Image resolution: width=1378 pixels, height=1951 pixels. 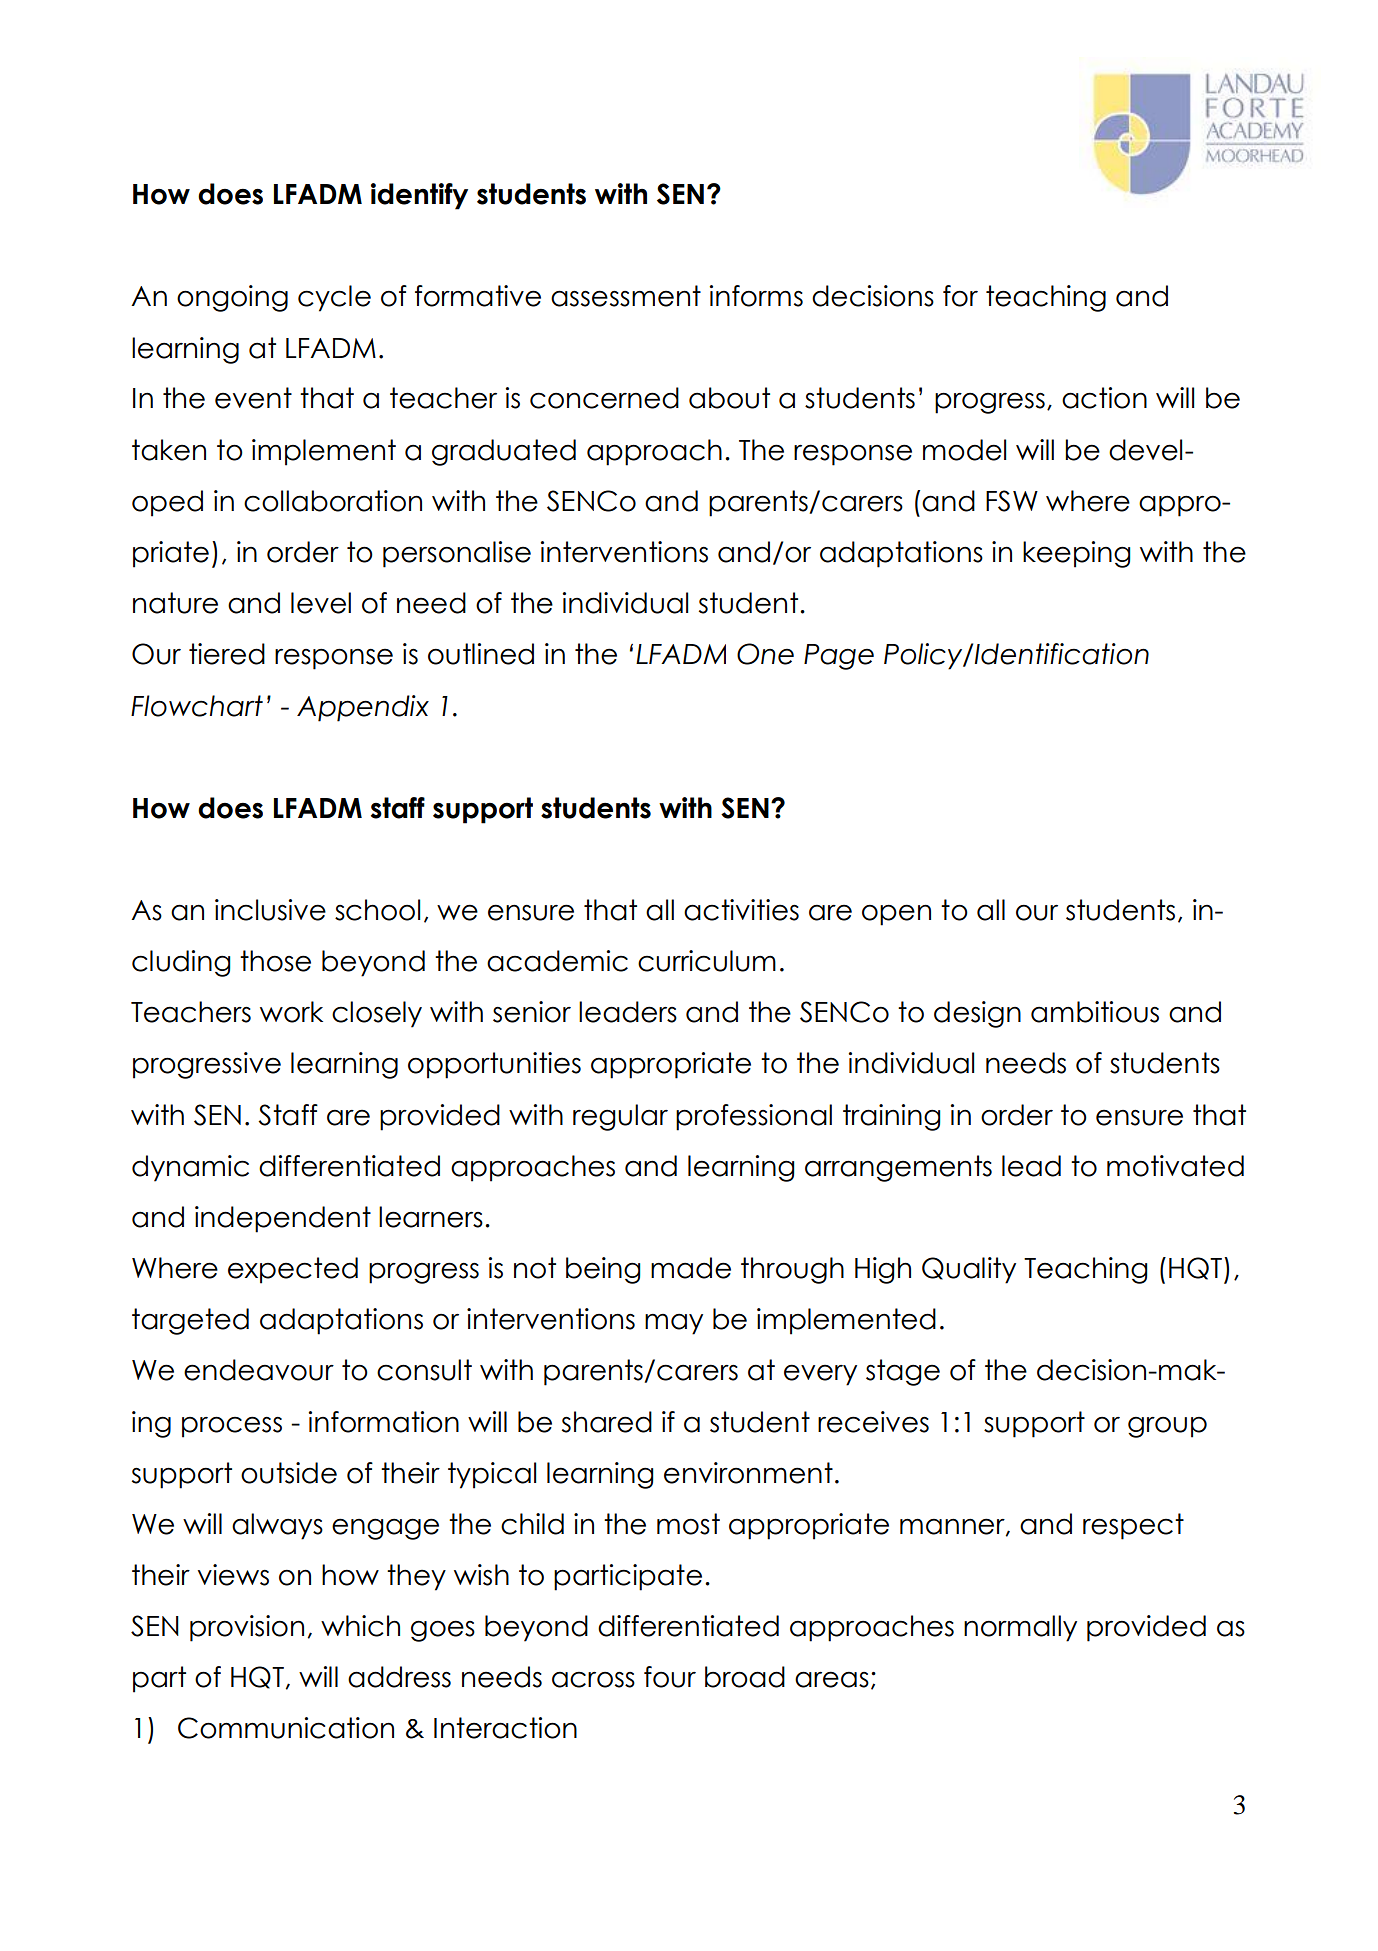 What do you see at coordinates (674, 1324) in the screenshot?
I see `may` at bounding box center [674, 1324].
